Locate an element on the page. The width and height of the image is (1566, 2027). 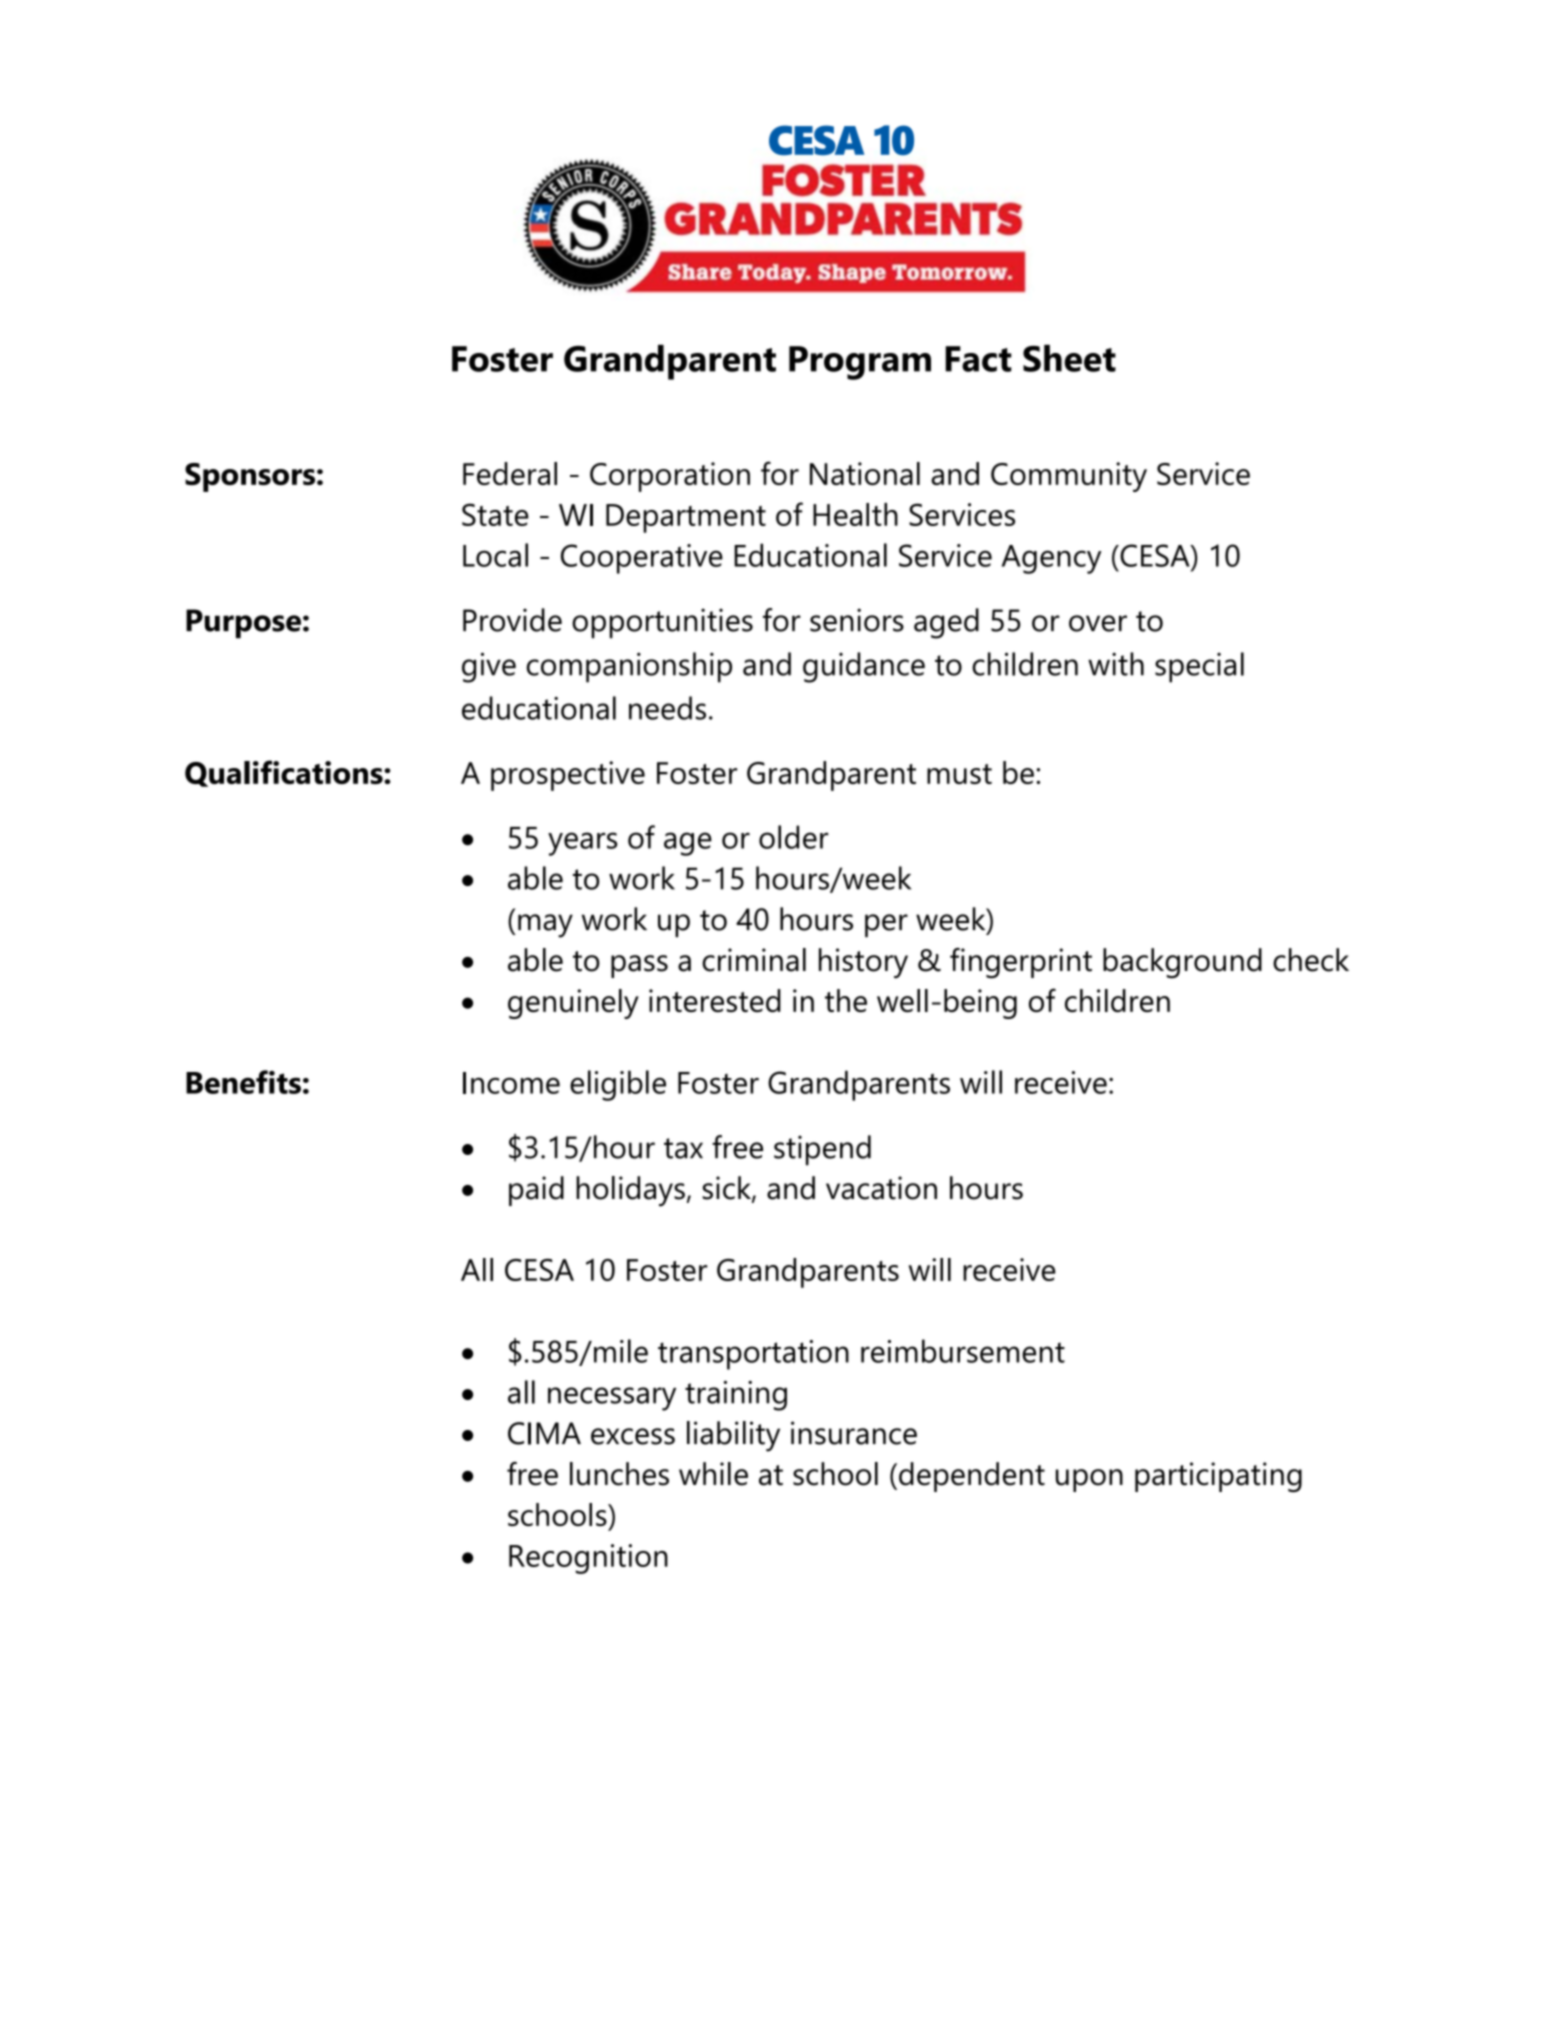
older is located at coordinates (793, 837).
